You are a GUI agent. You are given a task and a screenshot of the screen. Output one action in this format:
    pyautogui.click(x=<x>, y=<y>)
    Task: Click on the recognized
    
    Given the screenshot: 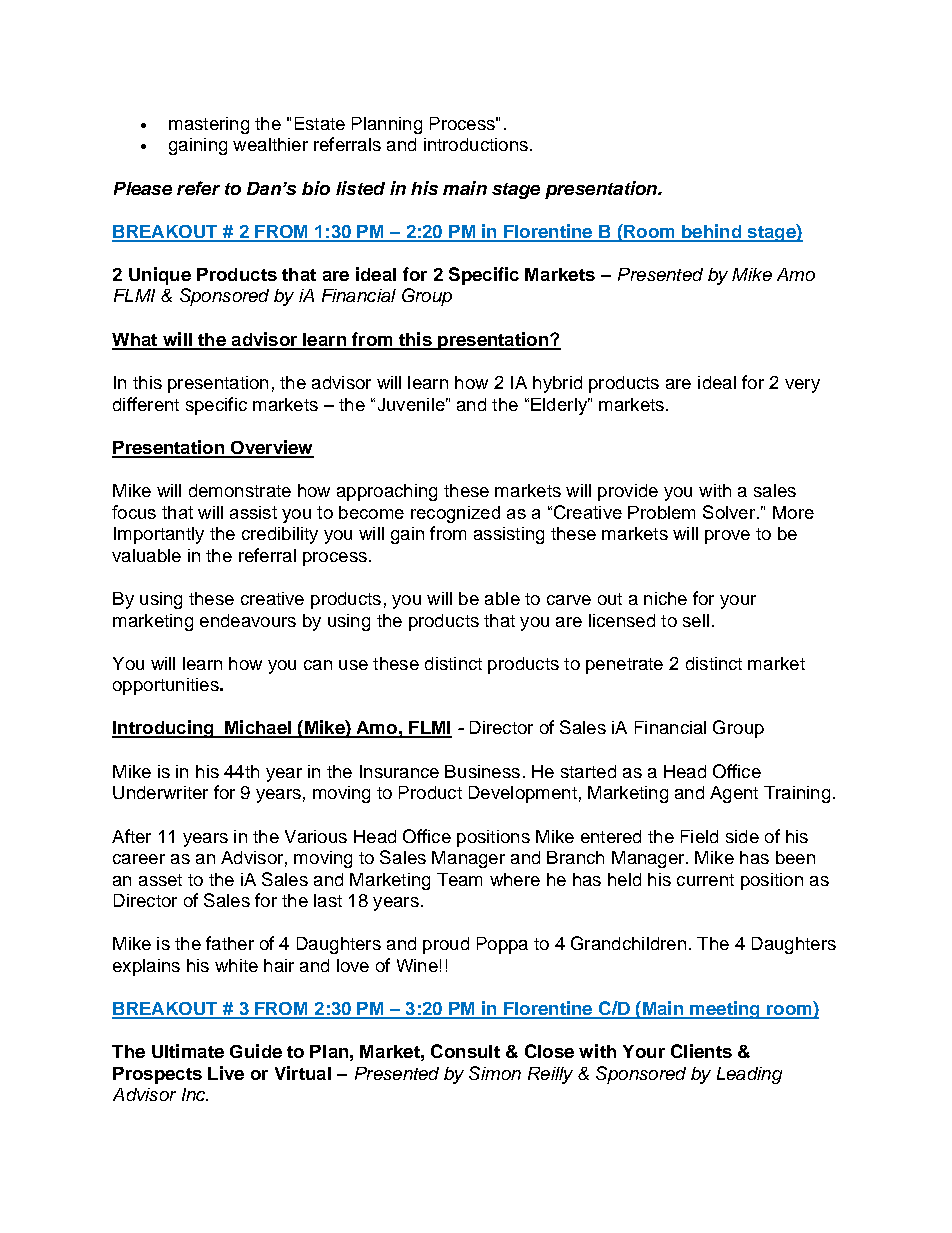 What is the action you would take?
    pyautogui.click(x=455, y=514)
